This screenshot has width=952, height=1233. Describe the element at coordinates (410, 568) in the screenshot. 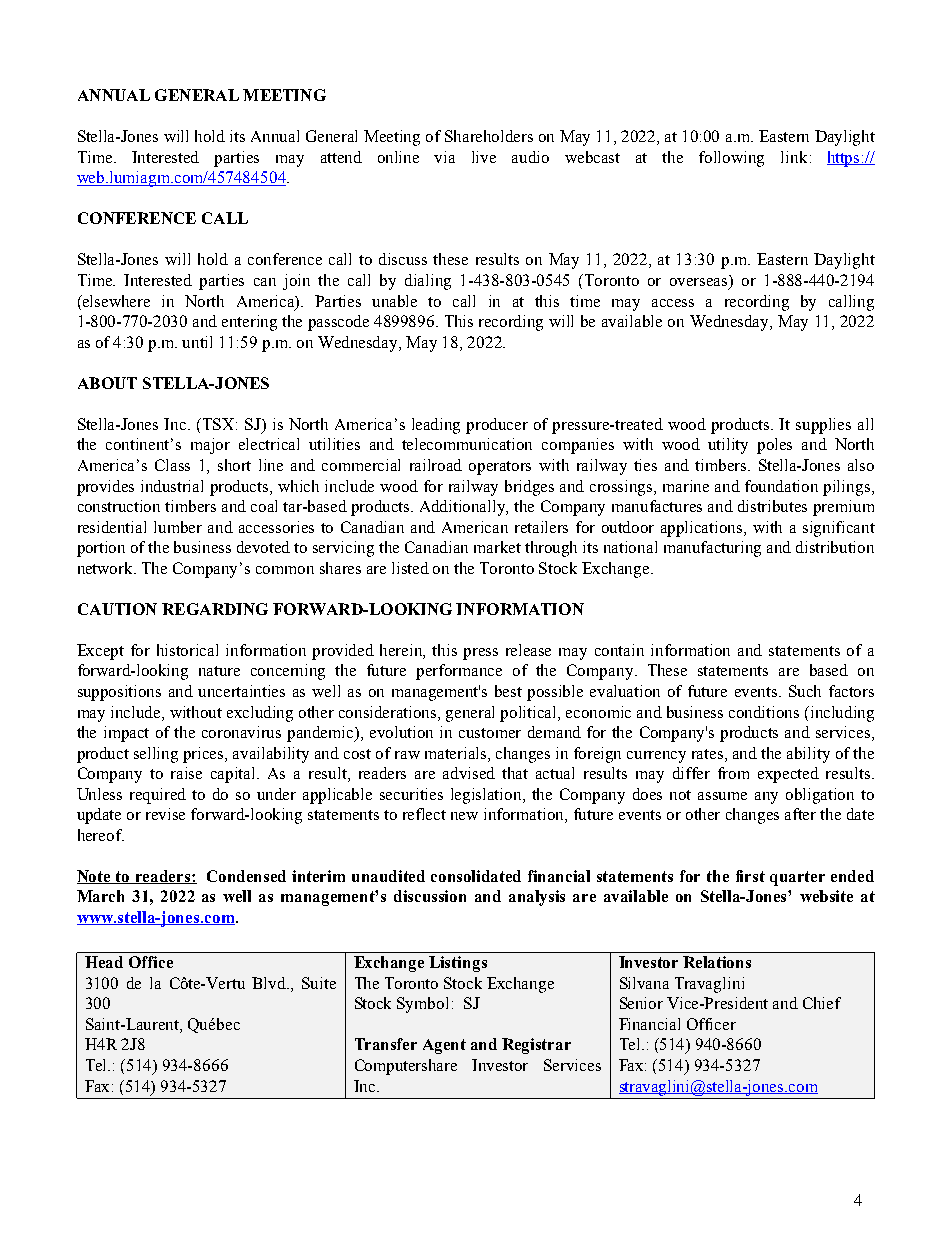

I see `listed` at that location.
